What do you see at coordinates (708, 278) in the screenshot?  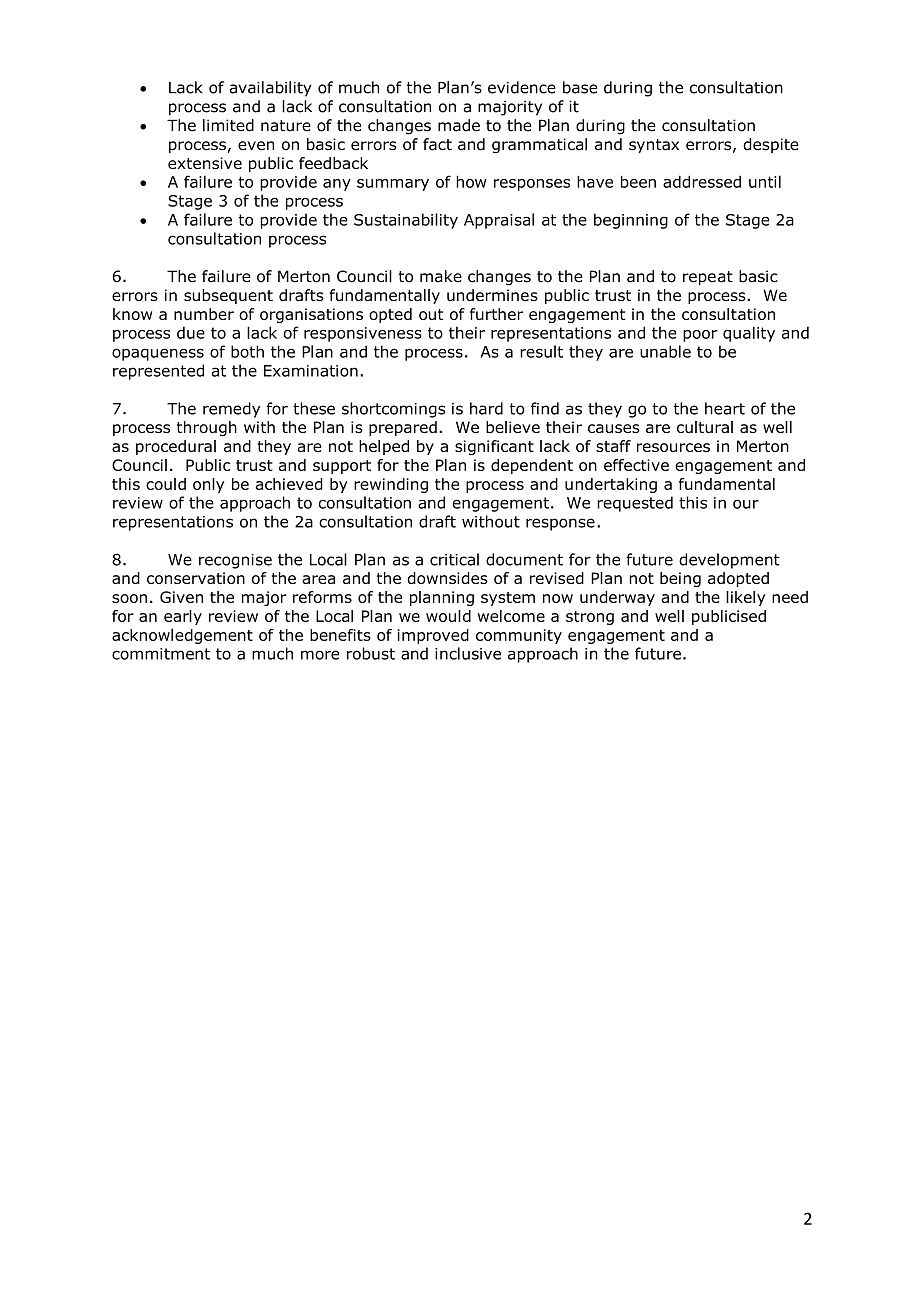 I see `repeat` at bounding box center [708, 278].
